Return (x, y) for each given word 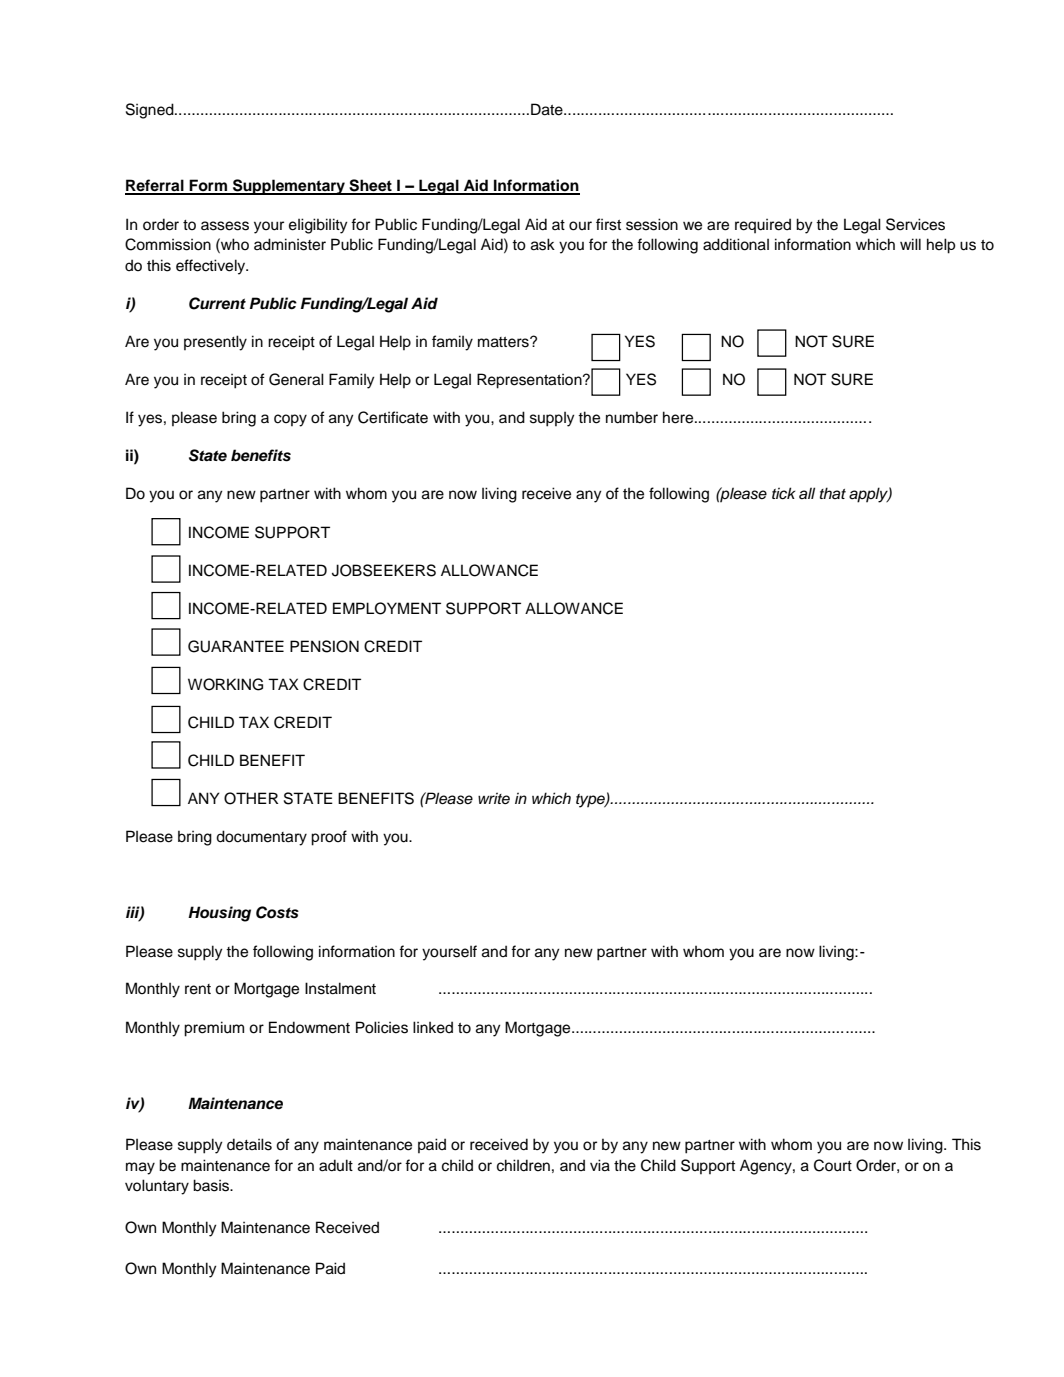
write (494, 798)
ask (543, 244)
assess (225, 226)
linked (433, 1027)
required (763, 225)
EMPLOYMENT (387, 608)
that (833, 493)
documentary (261, 838)
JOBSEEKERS (384, 570)
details (249, 1144)
